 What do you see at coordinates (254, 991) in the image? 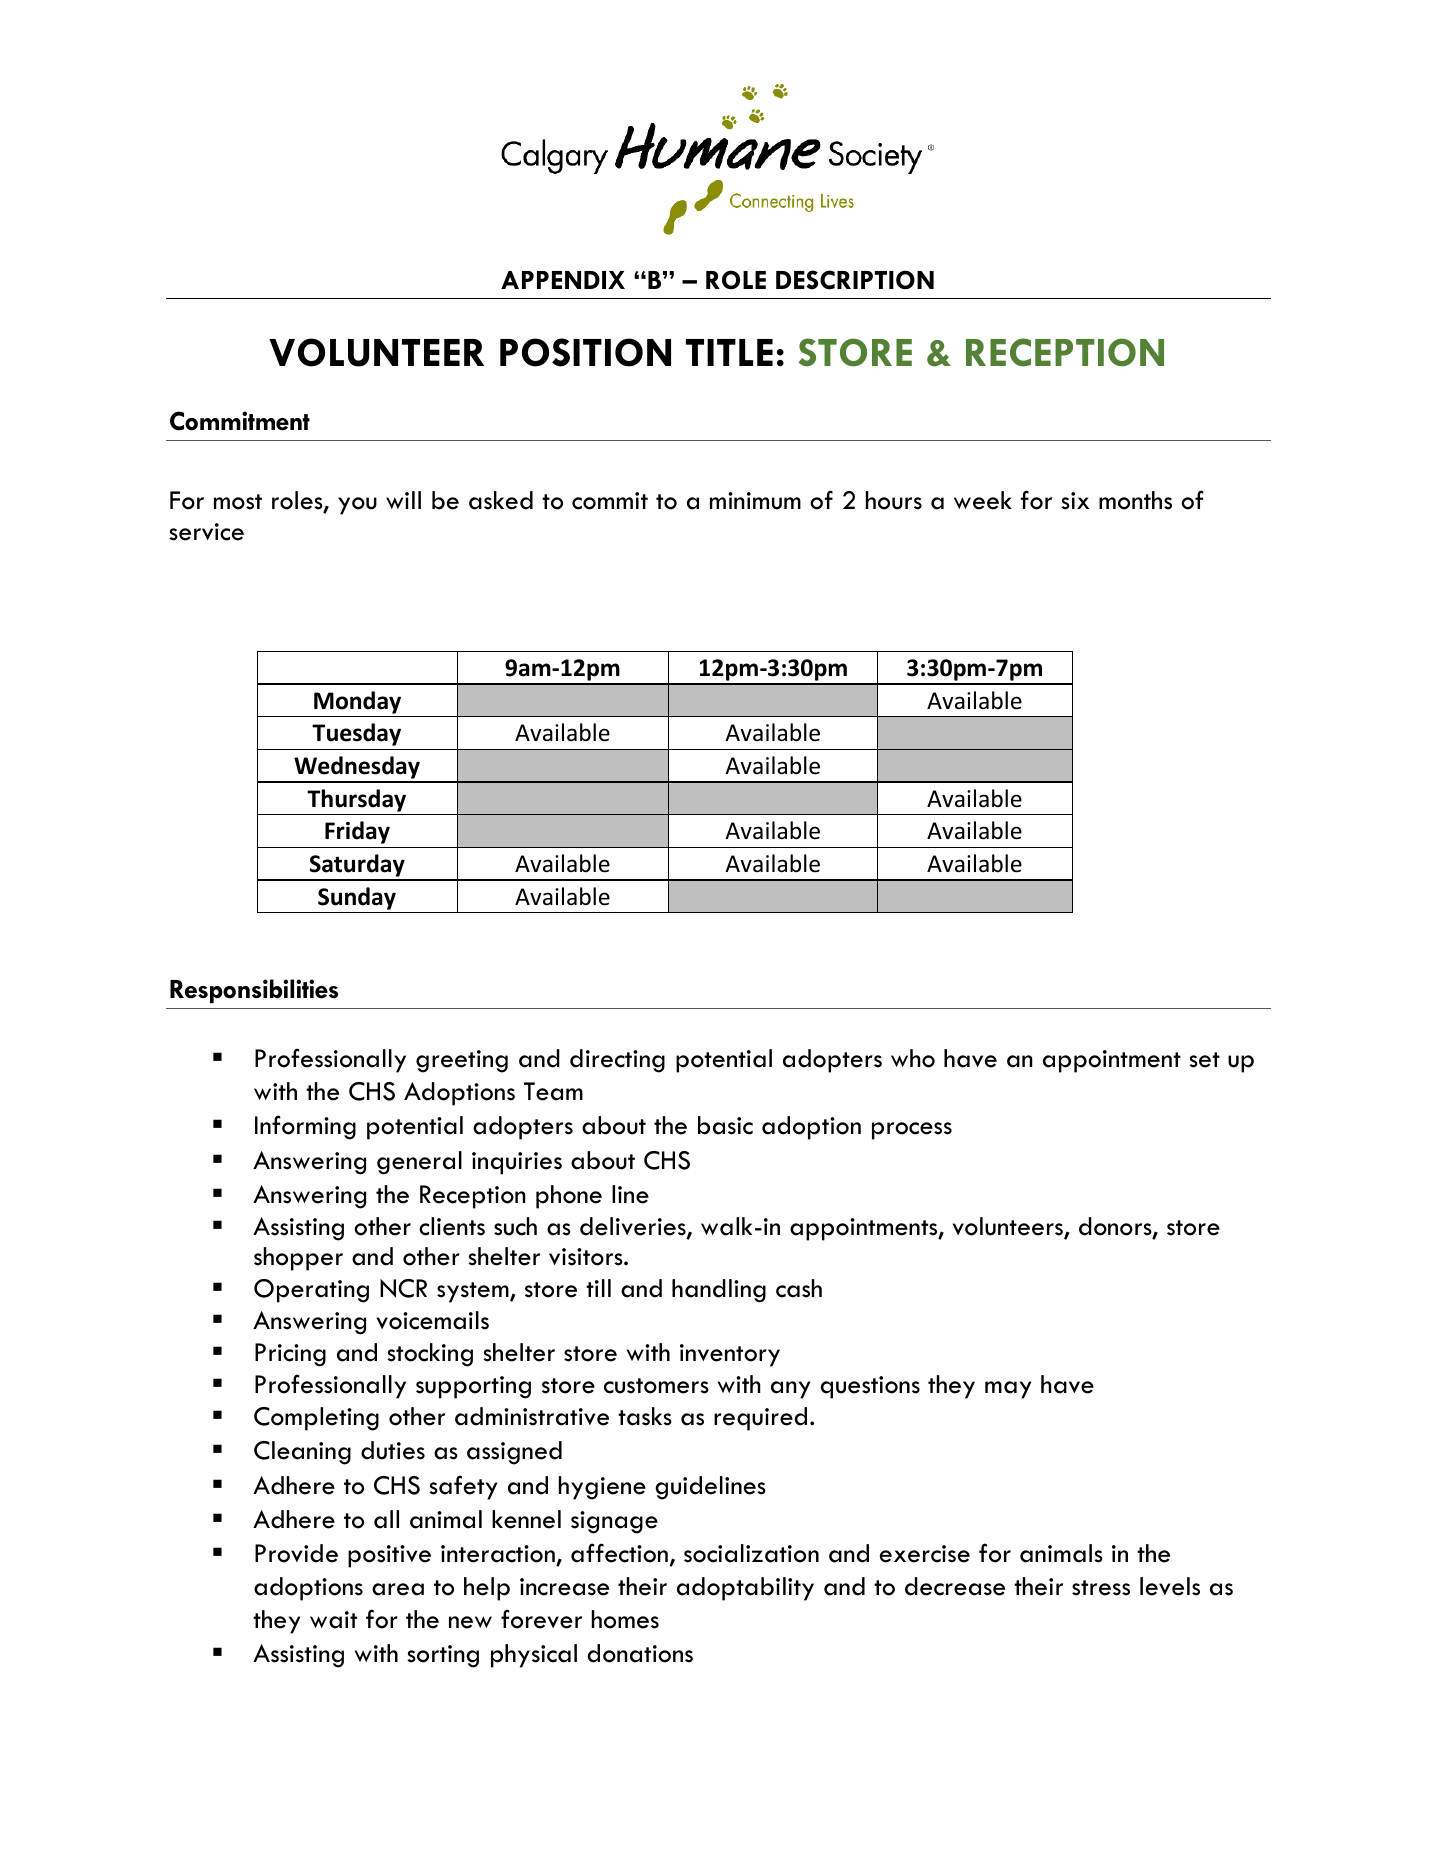
I see `Responsibilities` at bounding box center [254, 991].
